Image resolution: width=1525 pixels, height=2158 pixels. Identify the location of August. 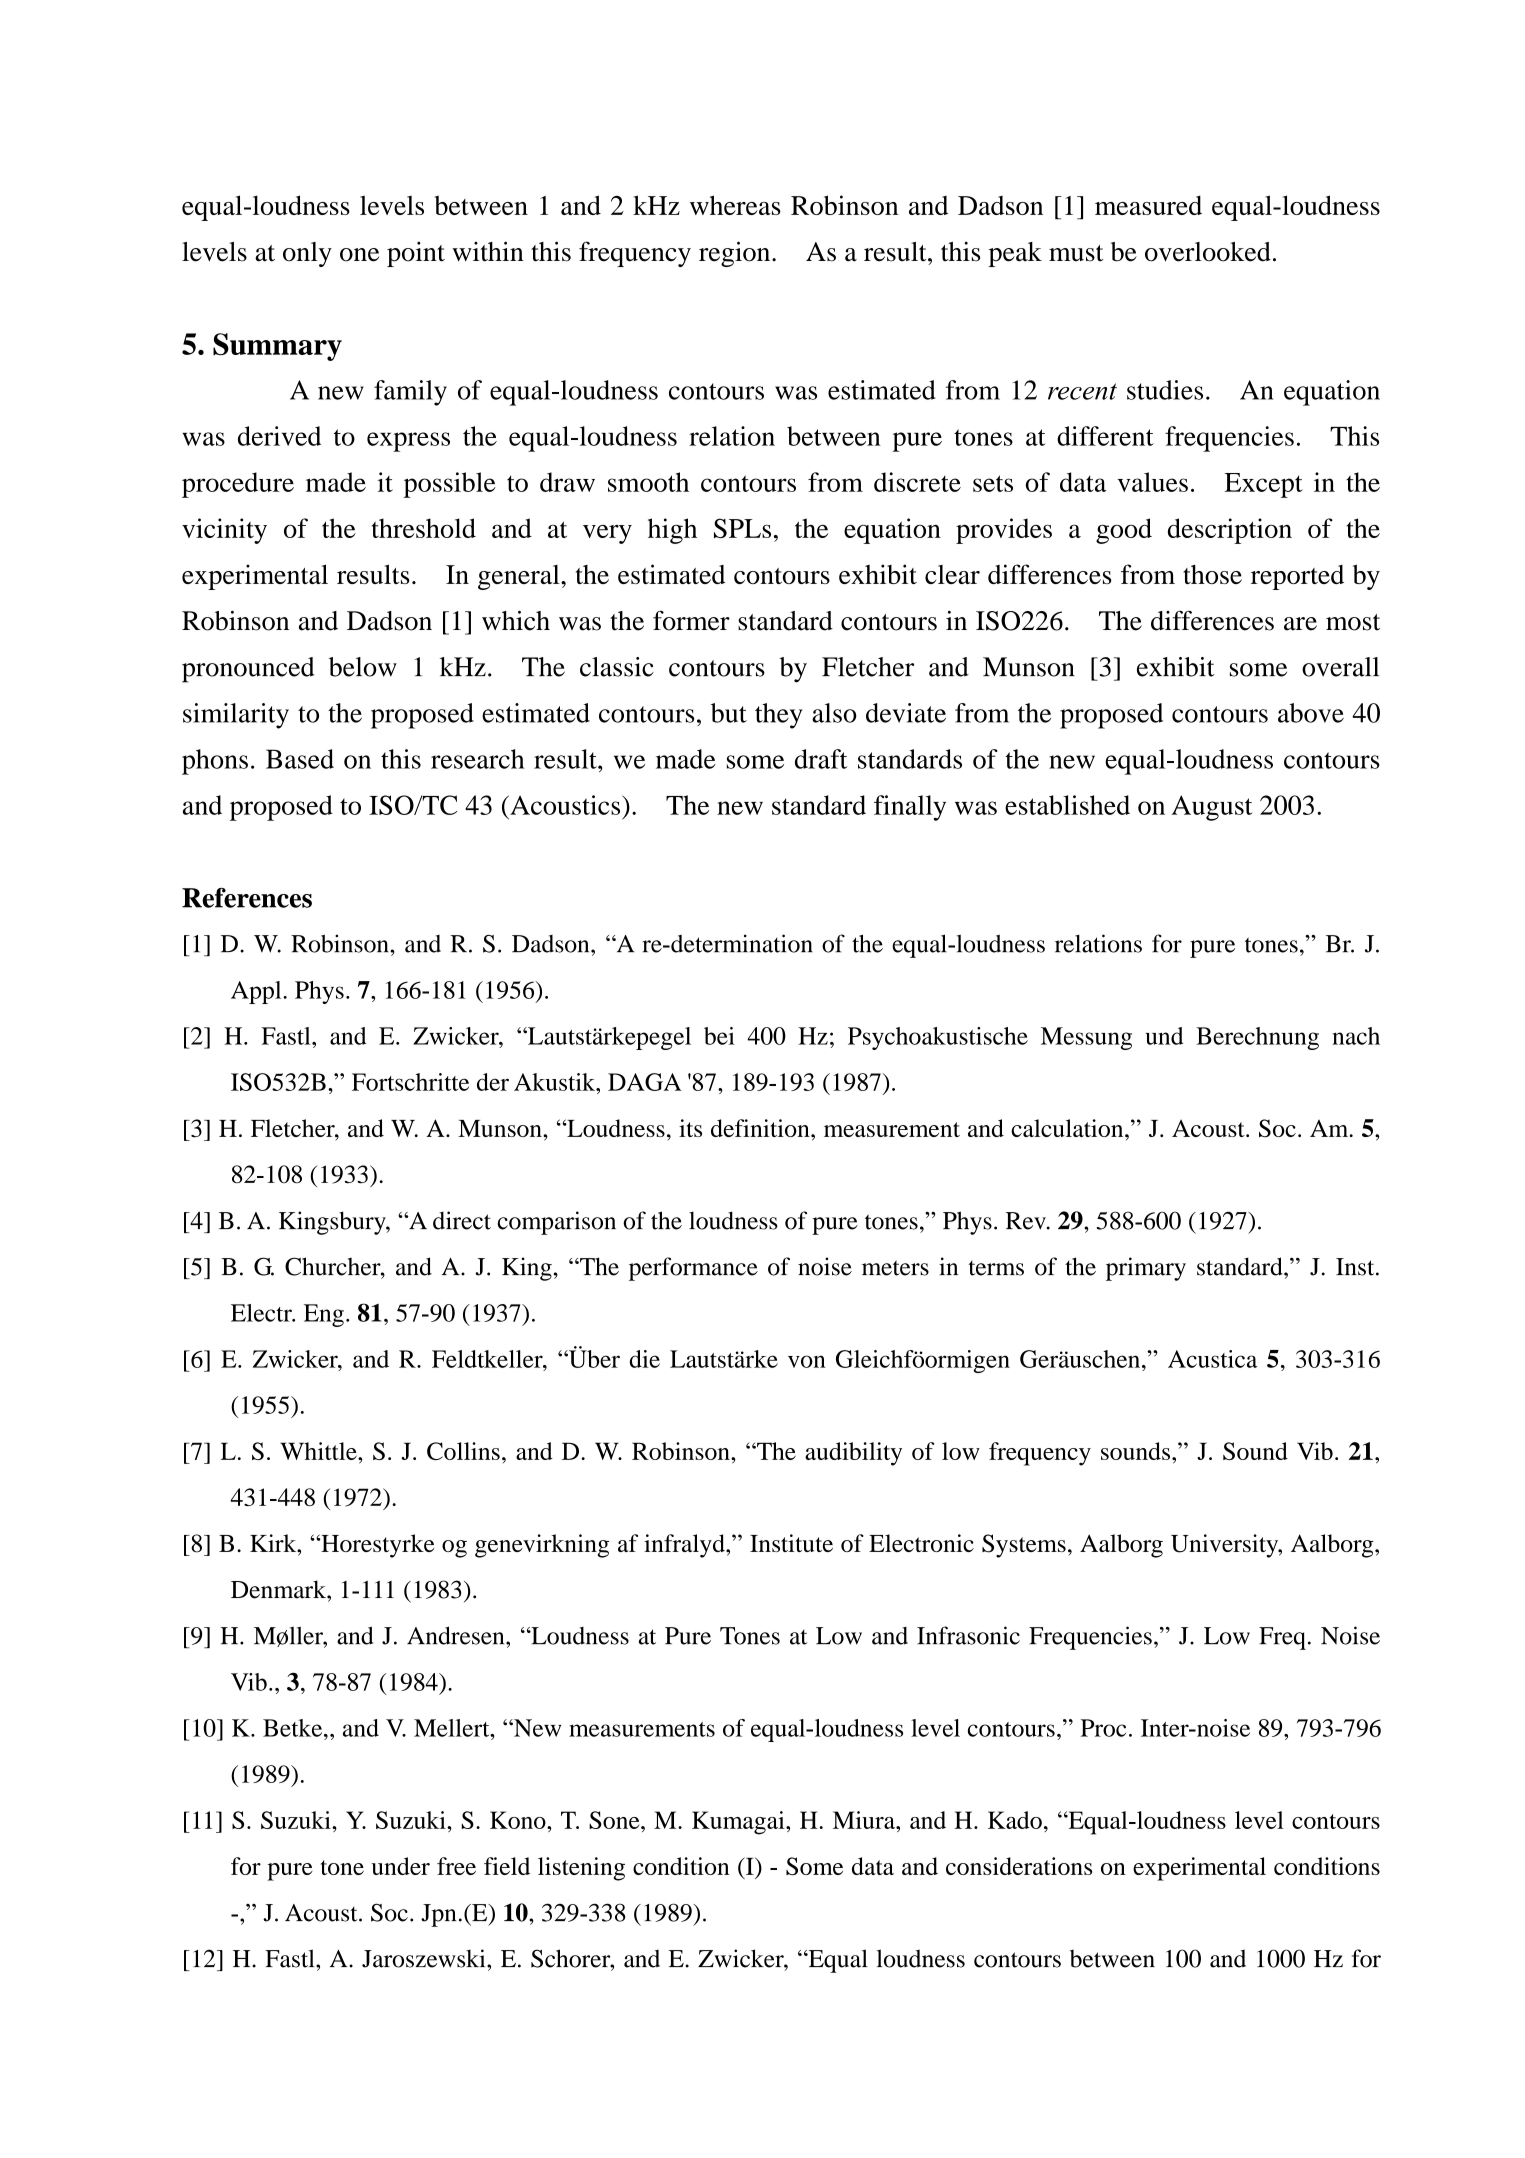
(1212, 808).
